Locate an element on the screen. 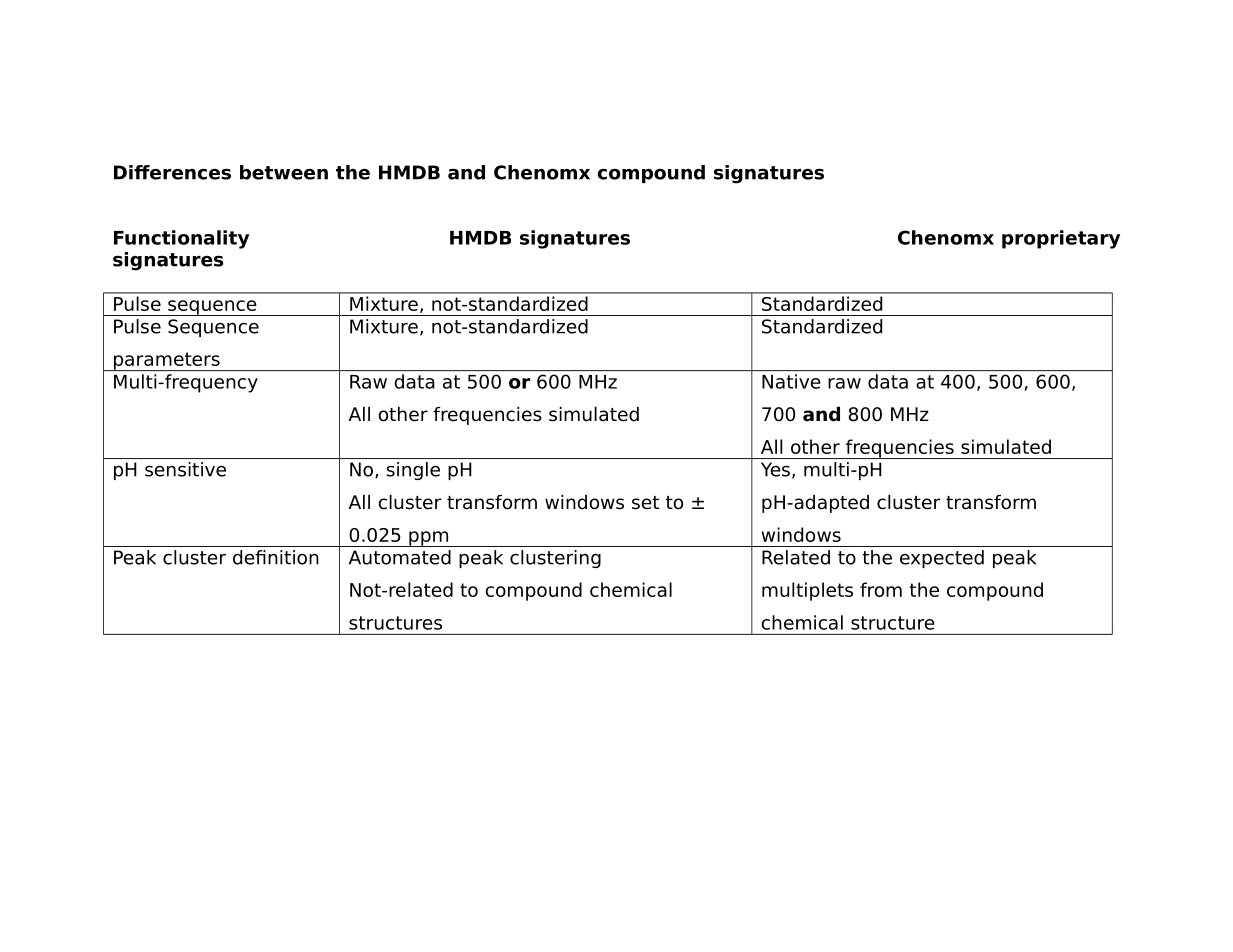  Differences is located at coordinates (172, 172).
